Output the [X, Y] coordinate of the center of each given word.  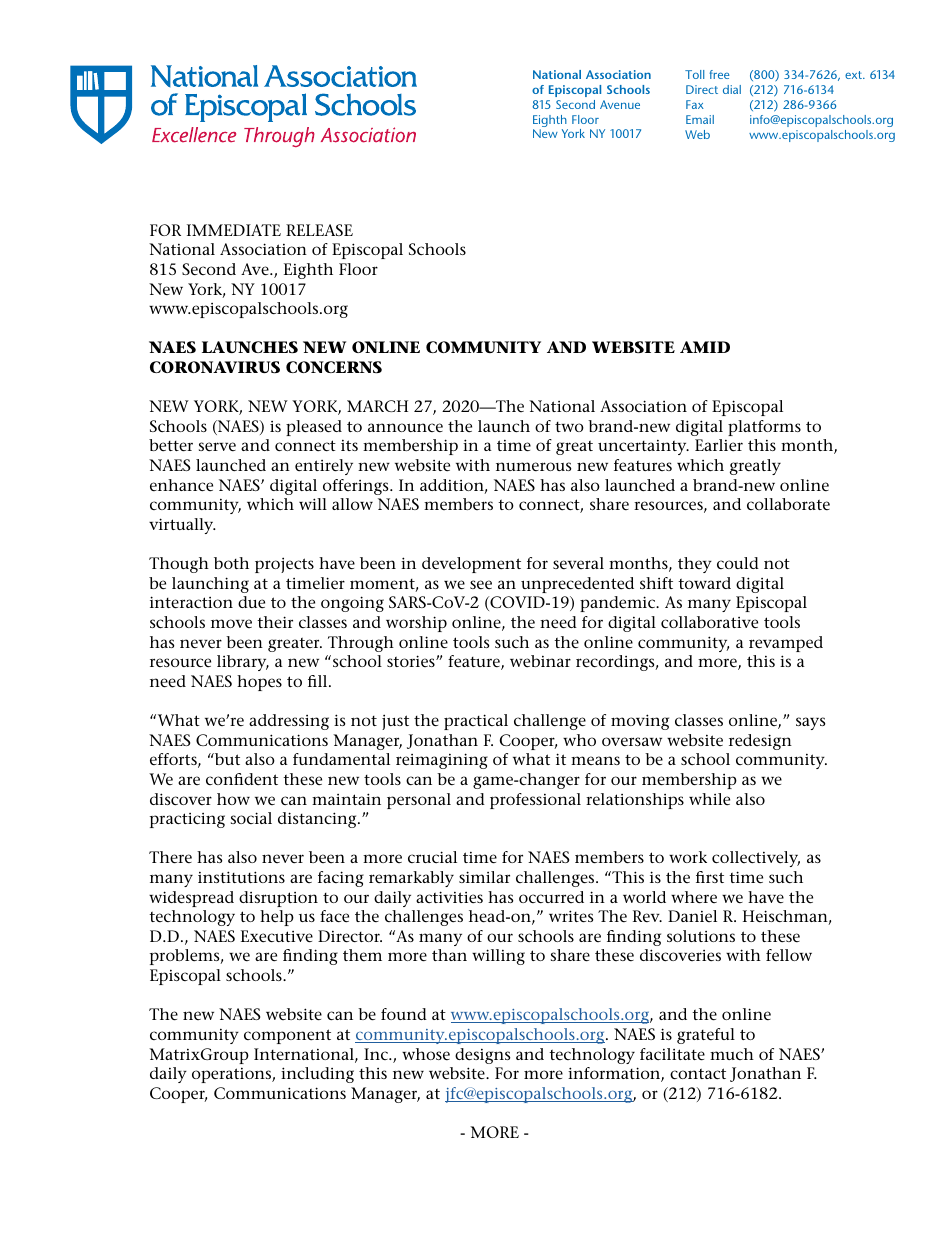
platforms [764, 428]
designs [482, 1056]
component [287, 1036]
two [569, 427]
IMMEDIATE [234, 230]
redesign [760, 742]
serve [217, 447]
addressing [289, 722]
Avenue [620, 104]
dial [732, 89]
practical [476, 722]
